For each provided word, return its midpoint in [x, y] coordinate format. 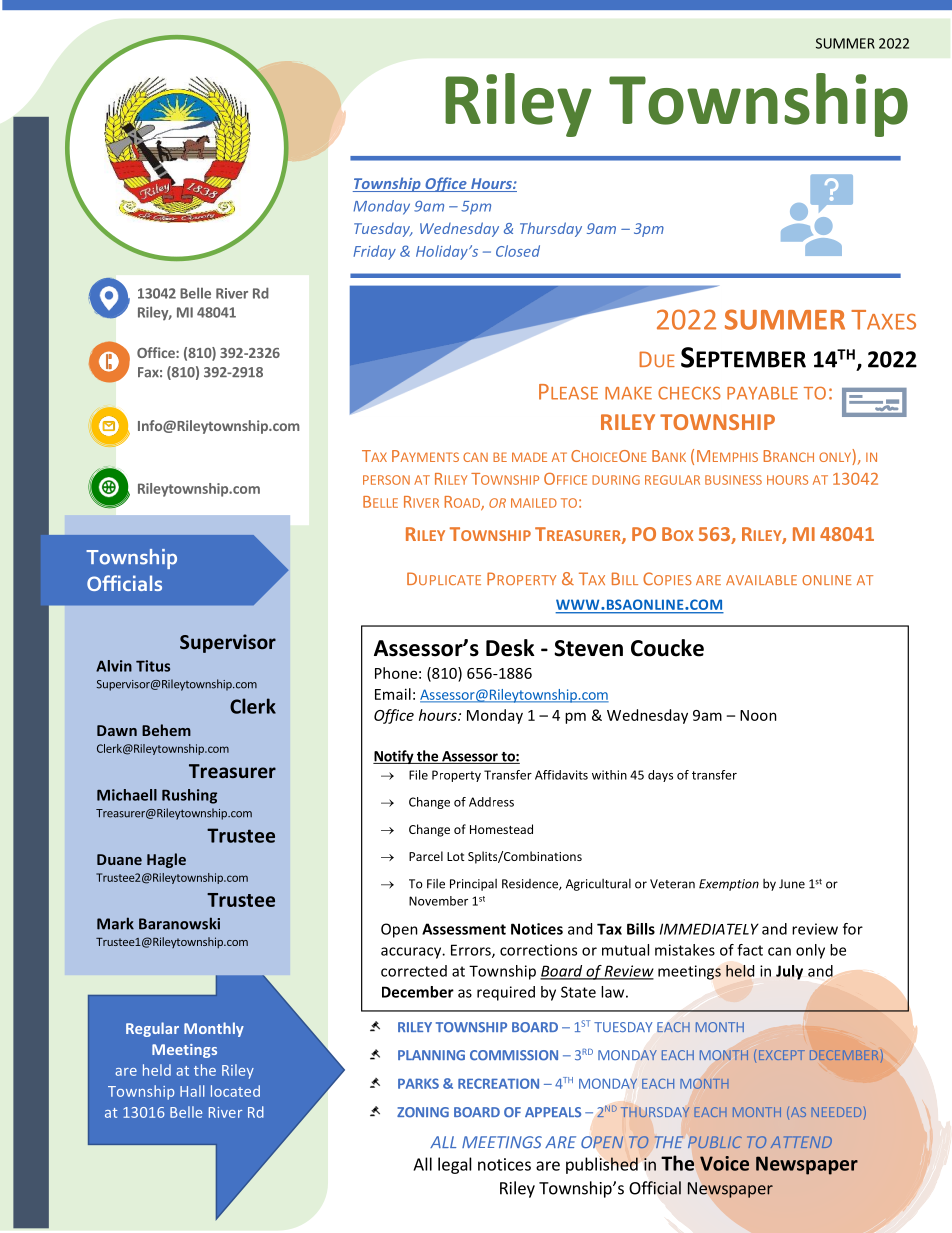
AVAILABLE [761, 580]
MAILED [534, 503]
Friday [374, 252]
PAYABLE [762, 393]
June [792, 884]
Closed [518, 251]
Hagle [166, 860]
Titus [153, 666]
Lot [456, 856]
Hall [192, 1091]
